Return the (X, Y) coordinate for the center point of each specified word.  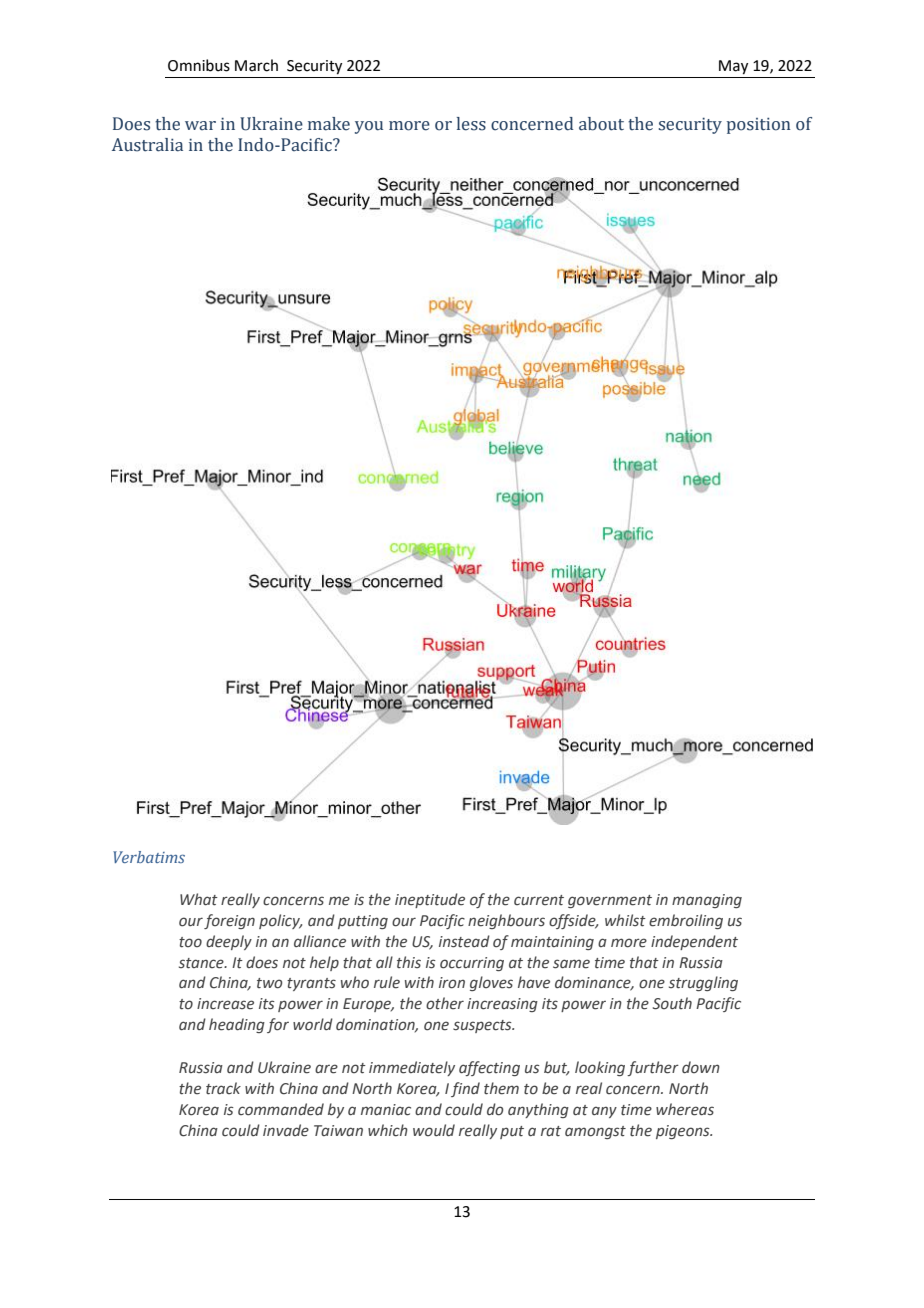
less (471, 124)
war (200, 126)
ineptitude (430, 900)
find (465, 1089)
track (223, 1088)
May (733, 67)
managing (707, 901)
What (199, 899)
